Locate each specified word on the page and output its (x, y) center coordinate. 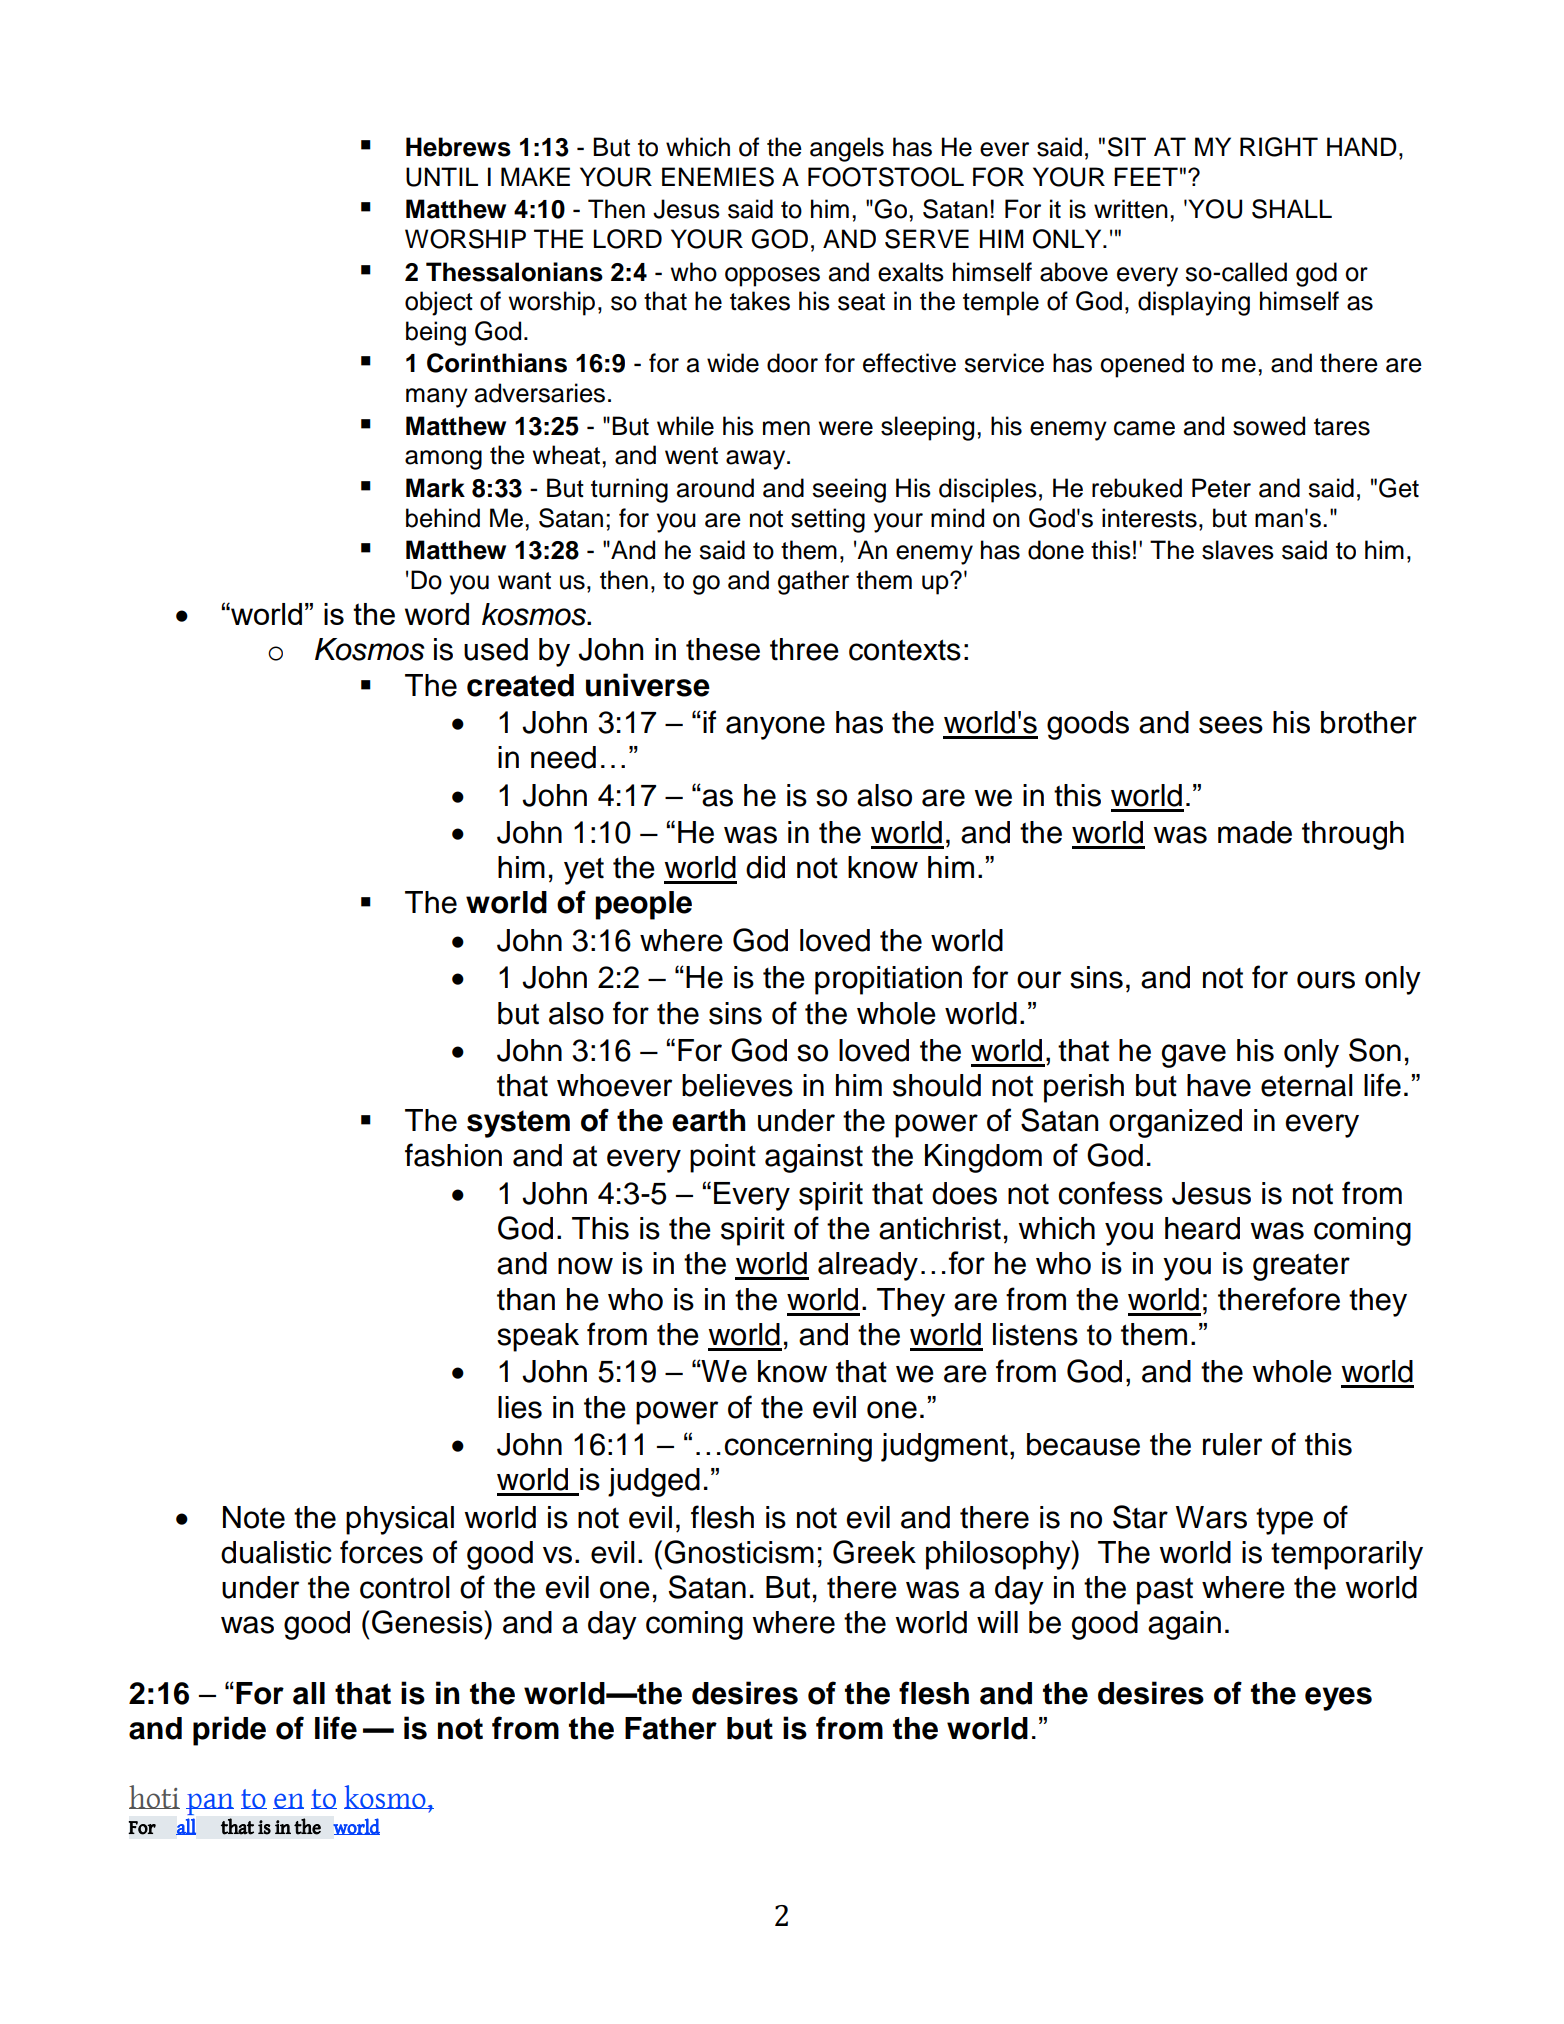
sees (1231, 725)
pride (229, 1731)
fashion (453, 1155)
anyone (775, 728)
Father (671, 1728)
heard (1202, 1228)
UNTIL (442, 177)
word (437, 614)
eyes (1338, 1699)
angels (847, 149)
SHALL (1292, 209)
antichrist (940, 1228)
